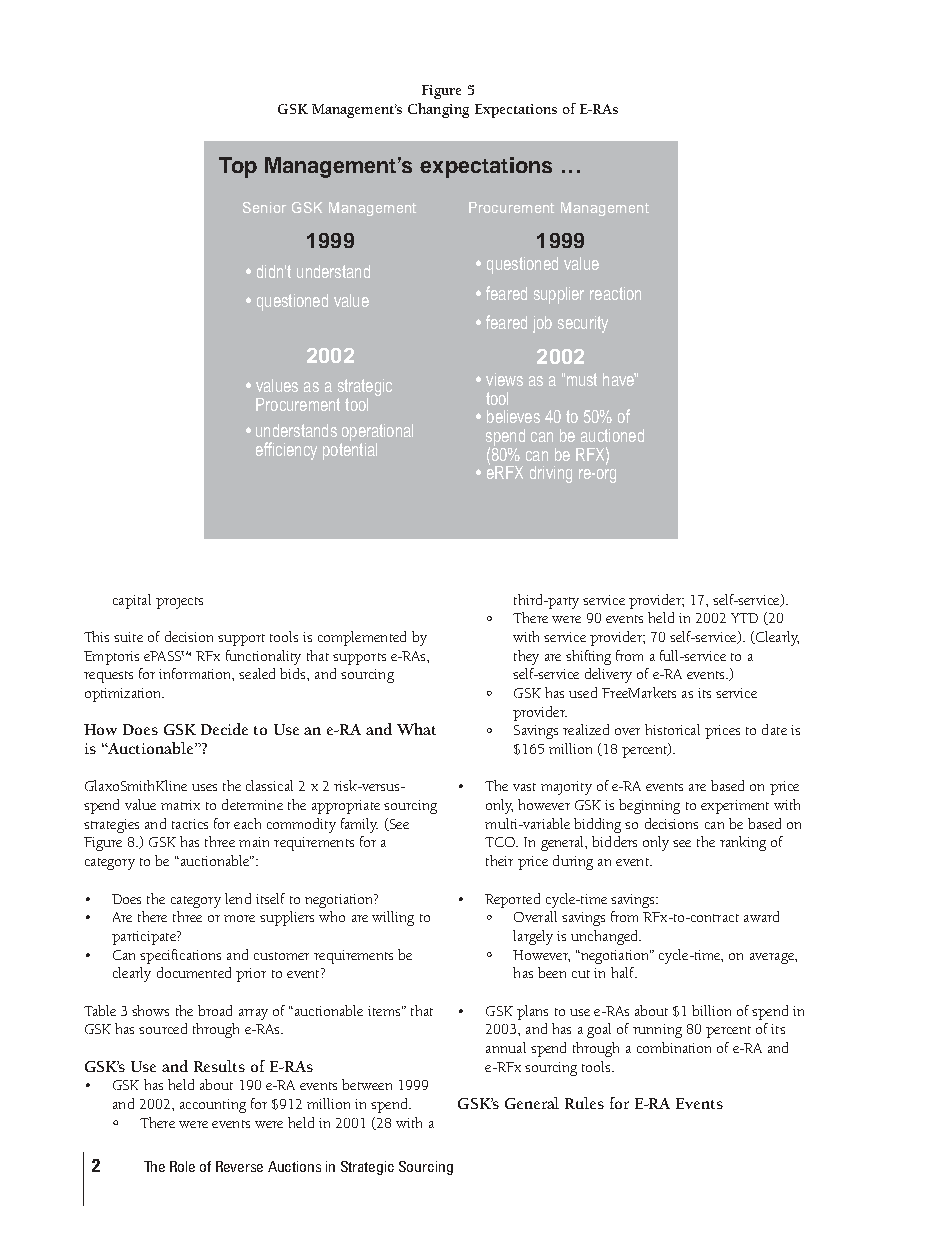 This screenshot has width=952, height=1233. What do you see at coordinates (735, 807) in the screenshot?
I see `experiment` at bounding box center [735, 807].
